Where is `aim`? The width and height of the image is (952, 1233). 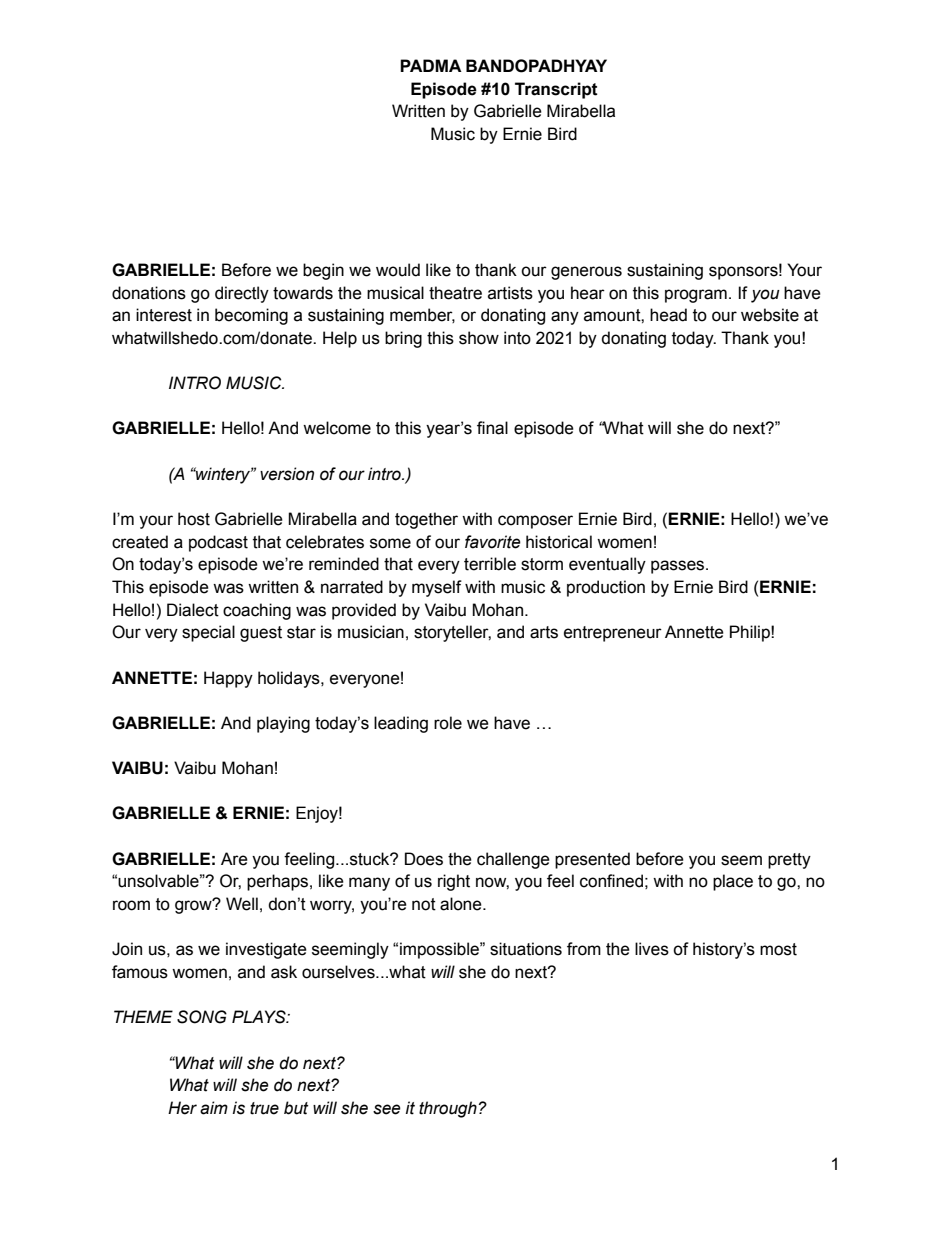
aim is located at coordinates (214, 1108).
